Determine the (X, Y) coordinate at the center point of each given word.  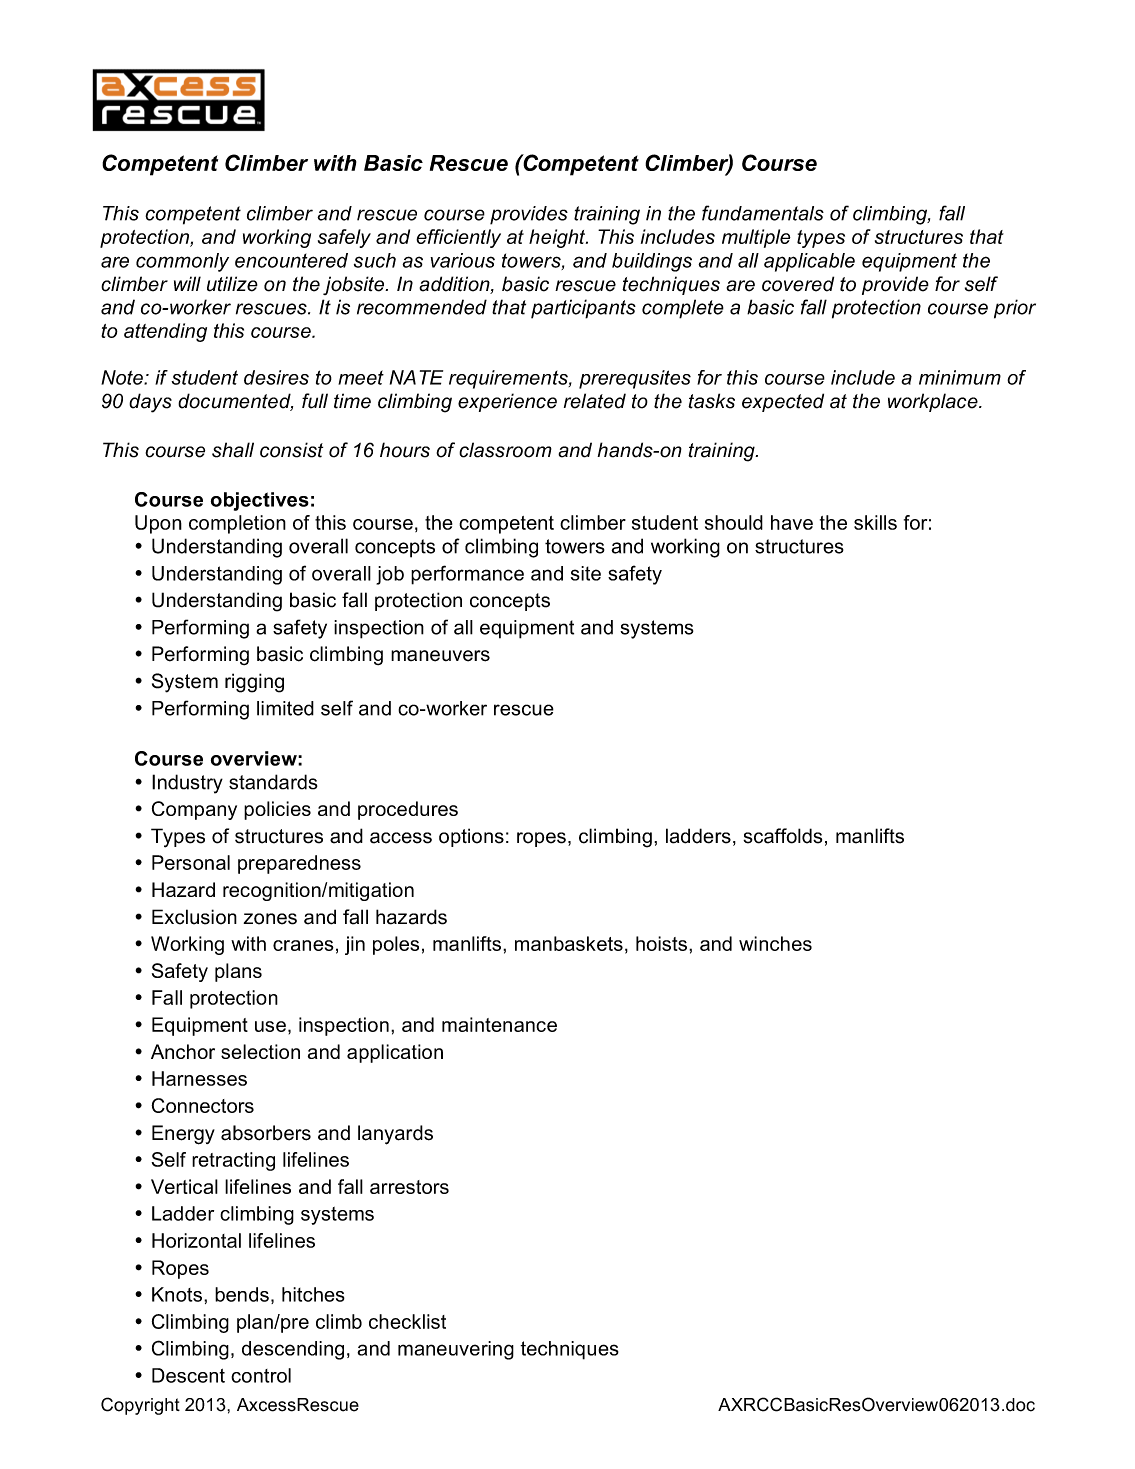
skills (875, 522)
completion (237, 524)
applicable (809, 262)
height (558, 238)
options (471, 837)
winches (775, 943)
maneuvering (456, 1350)
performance (467, 575)
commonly (182, 262)
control (261, 1375)
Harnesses (199, 1078)
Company (194, 810)
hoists (661, 943)
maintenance (499, 1024)
